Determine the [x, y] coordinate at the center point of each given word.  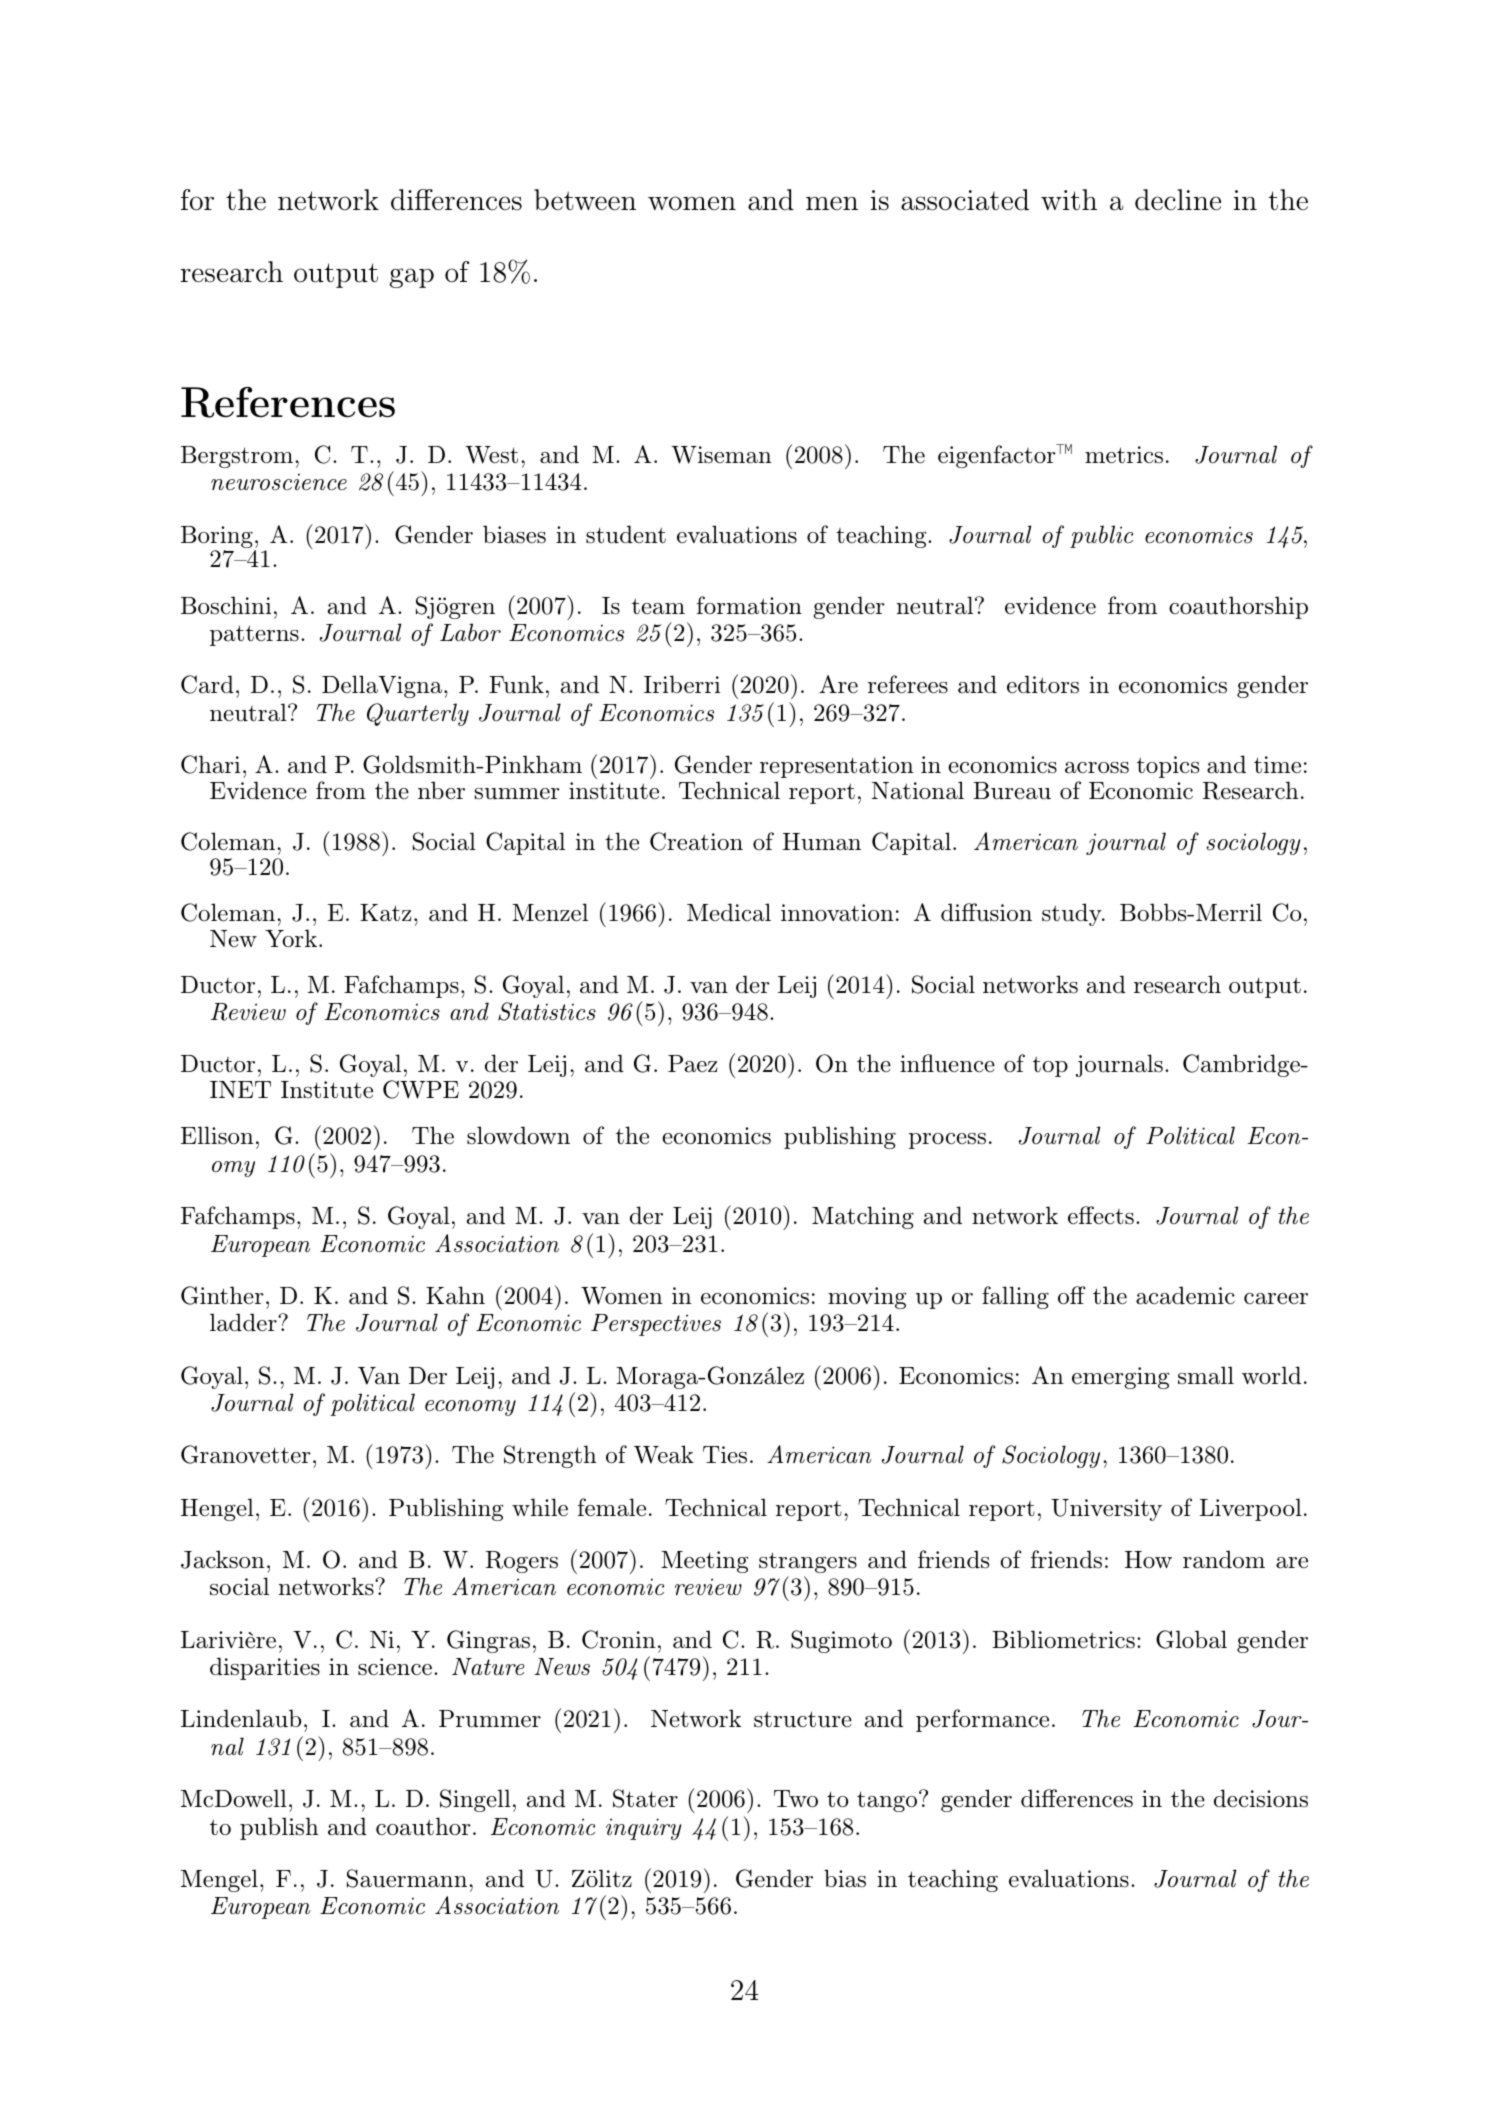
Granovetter [246, 1454]
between [585, 200]
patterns [254, 635]
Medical [729, 912]
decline [1178, 200]
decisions [1261, 1798]
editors [1043, 684]
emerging [1120, 1378]
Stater [645, 1798]
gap [412, 278]
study [1072, 914]
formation [749, 605]
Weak [664, 1454]
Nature [488, 1667]
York [291, 938]
